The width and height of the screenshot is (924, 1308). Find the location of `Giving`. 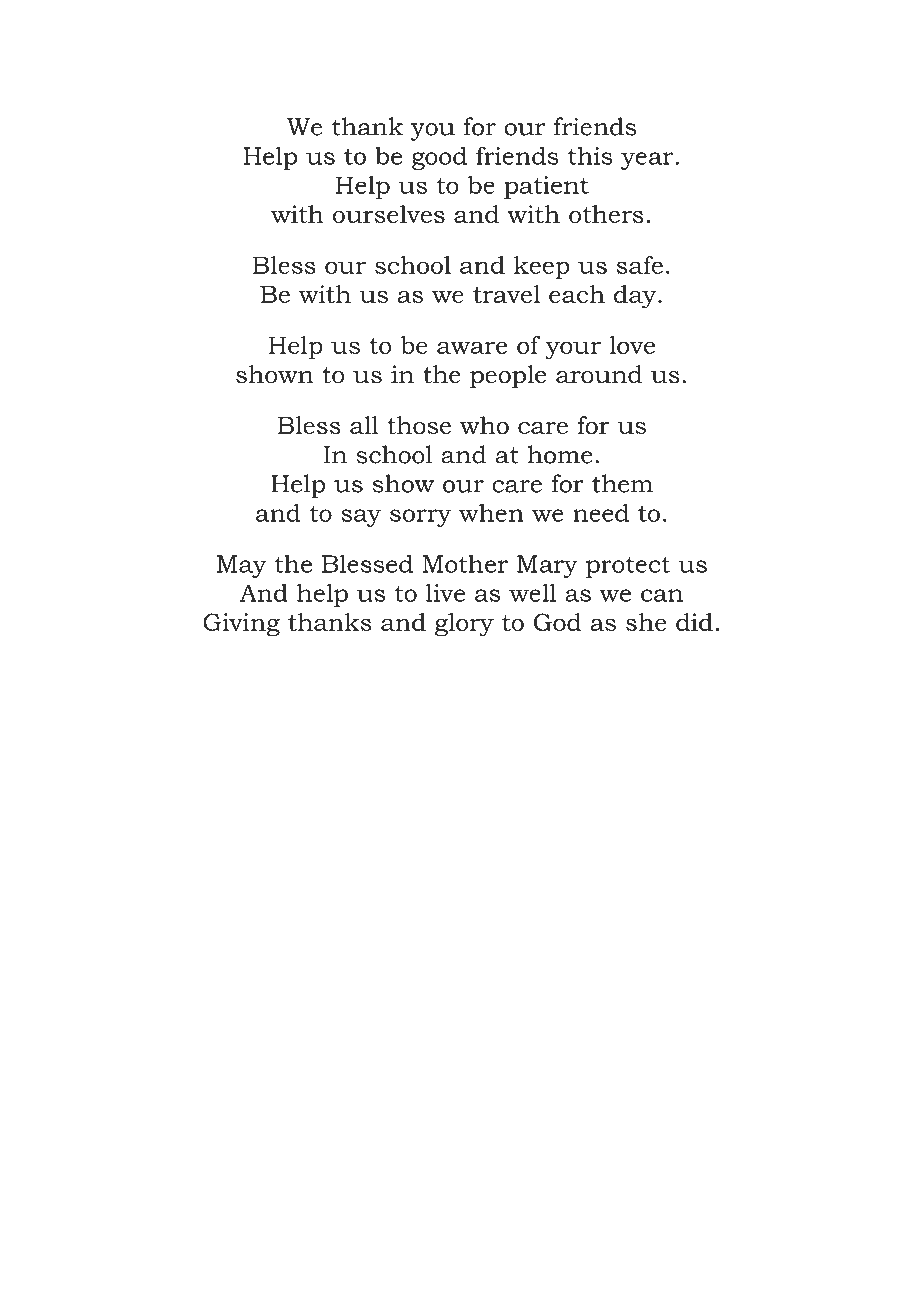

Giving is located at coordinates (241, 625).
